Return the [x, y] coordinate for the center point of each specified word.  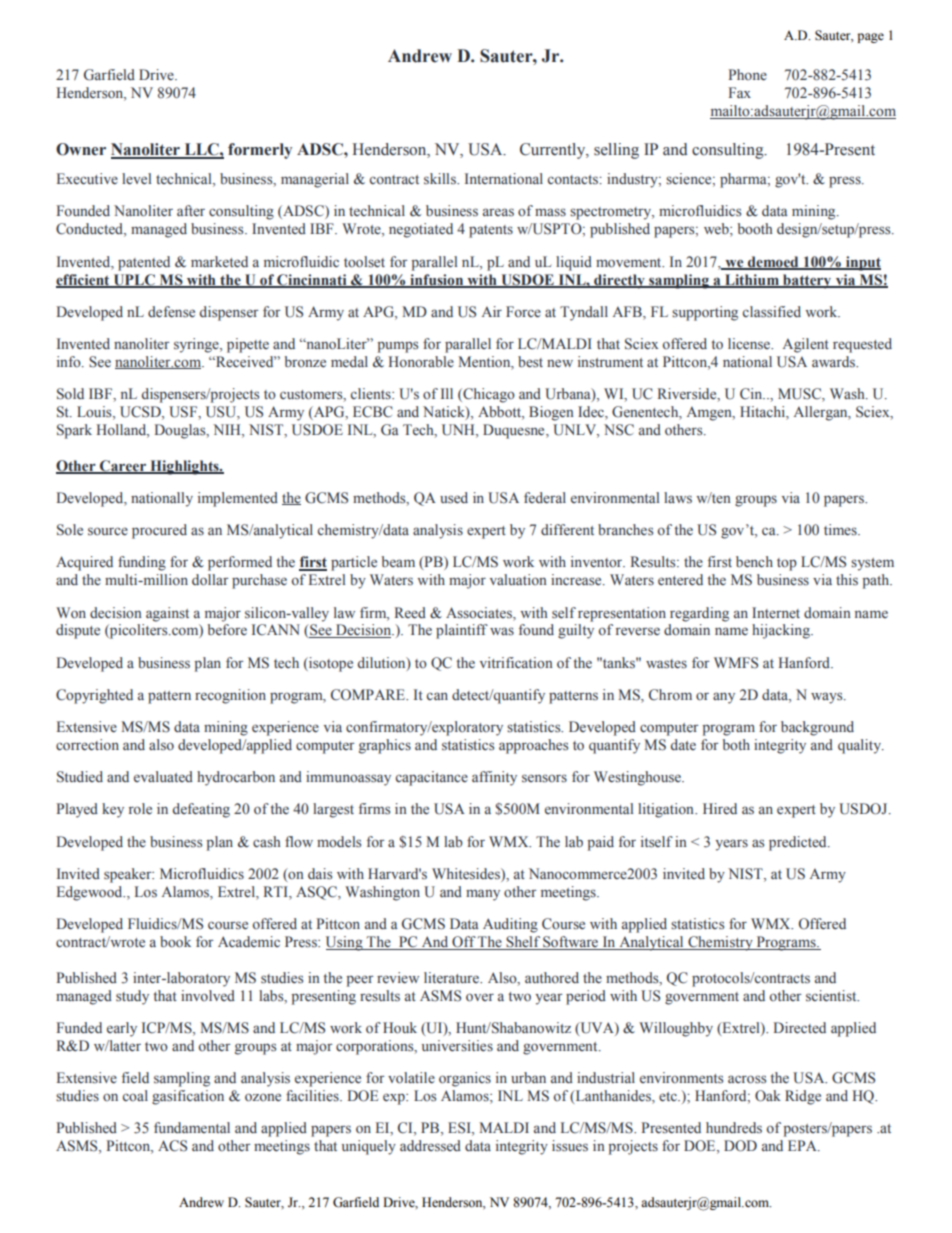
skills [441, 179]
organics [465, 1079]
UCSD [141, 413]
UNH [459, 431]
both [736, 744]
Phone [747, 75]
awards [835, 362]
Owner [81, 149]
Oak [768, 1096]
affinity [494, 778]
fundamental [192, 1127]
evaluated [163, 776]
